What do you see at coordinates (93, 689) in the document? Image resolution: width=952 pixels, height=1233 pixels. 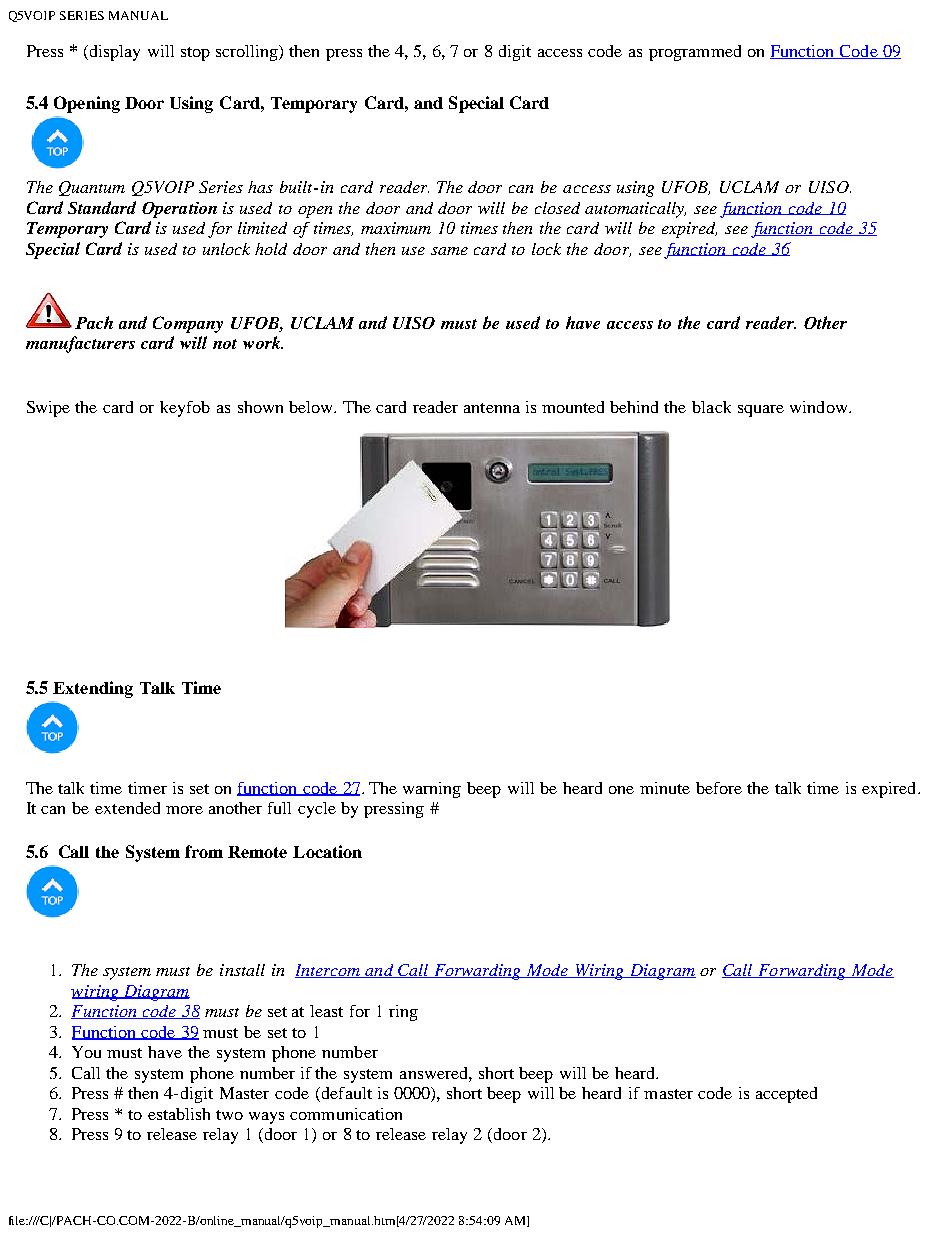 I see `Extending` at bounding box center [93, 689].
